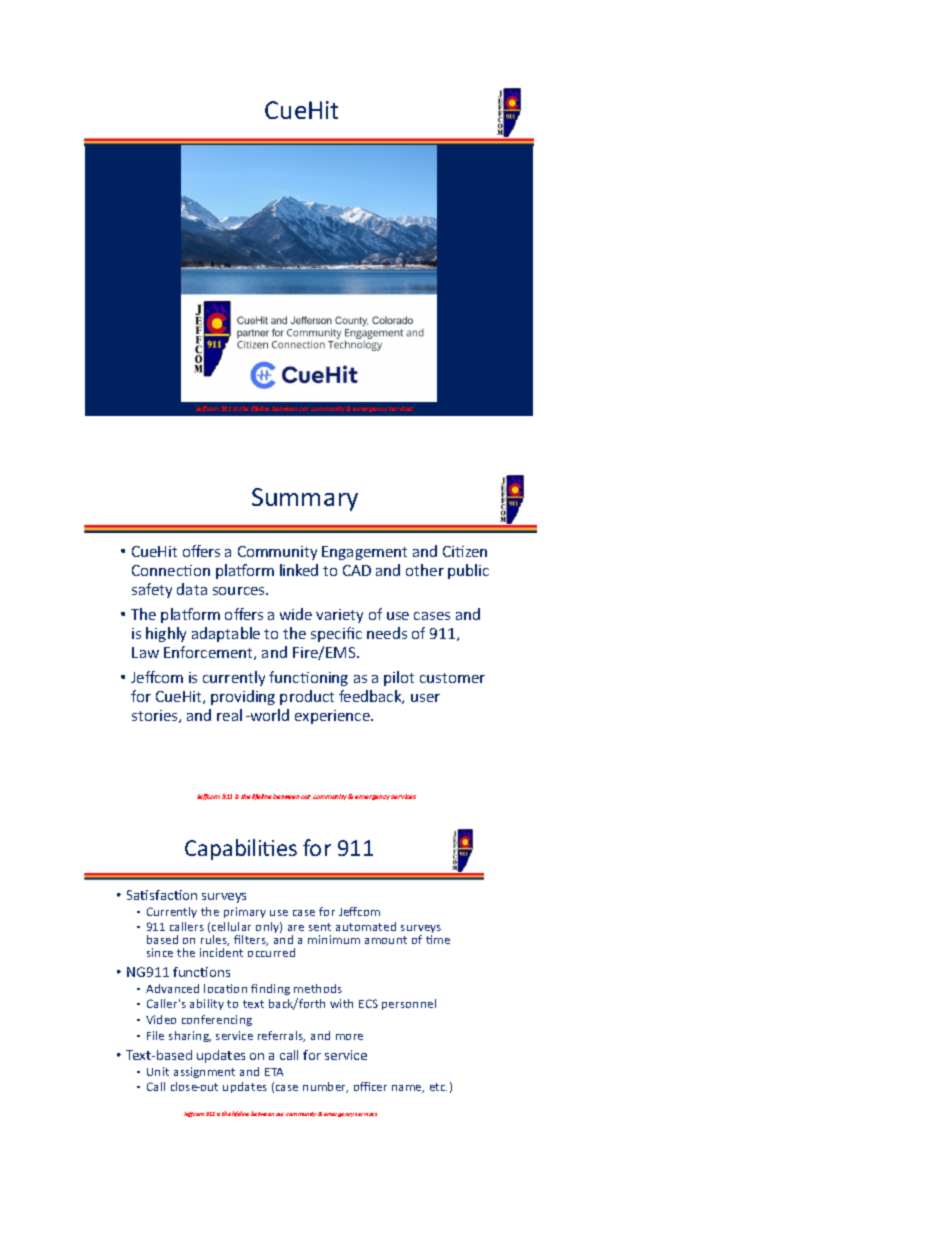  What do you see at coordinates (386, 940) in the screenshot?
I see `amount` at bounding box center [386, 940].
